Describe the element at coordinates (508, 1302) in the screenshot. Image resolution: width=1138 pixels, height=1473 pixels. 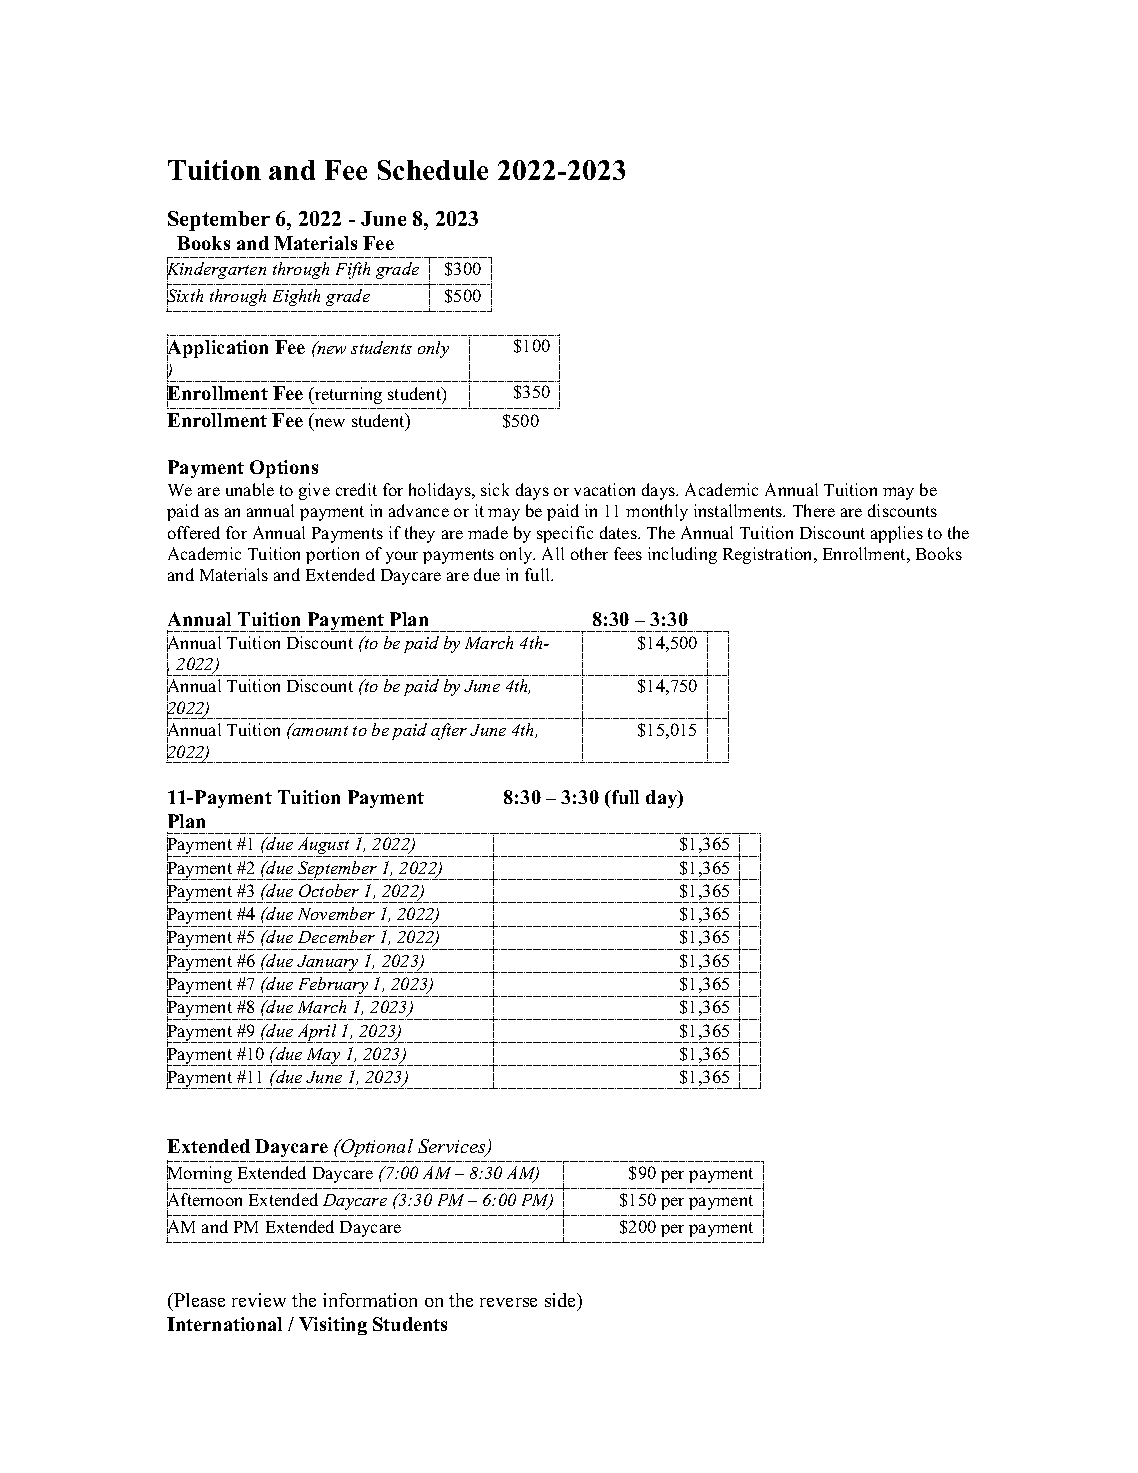
I see `reverse` at that location.
